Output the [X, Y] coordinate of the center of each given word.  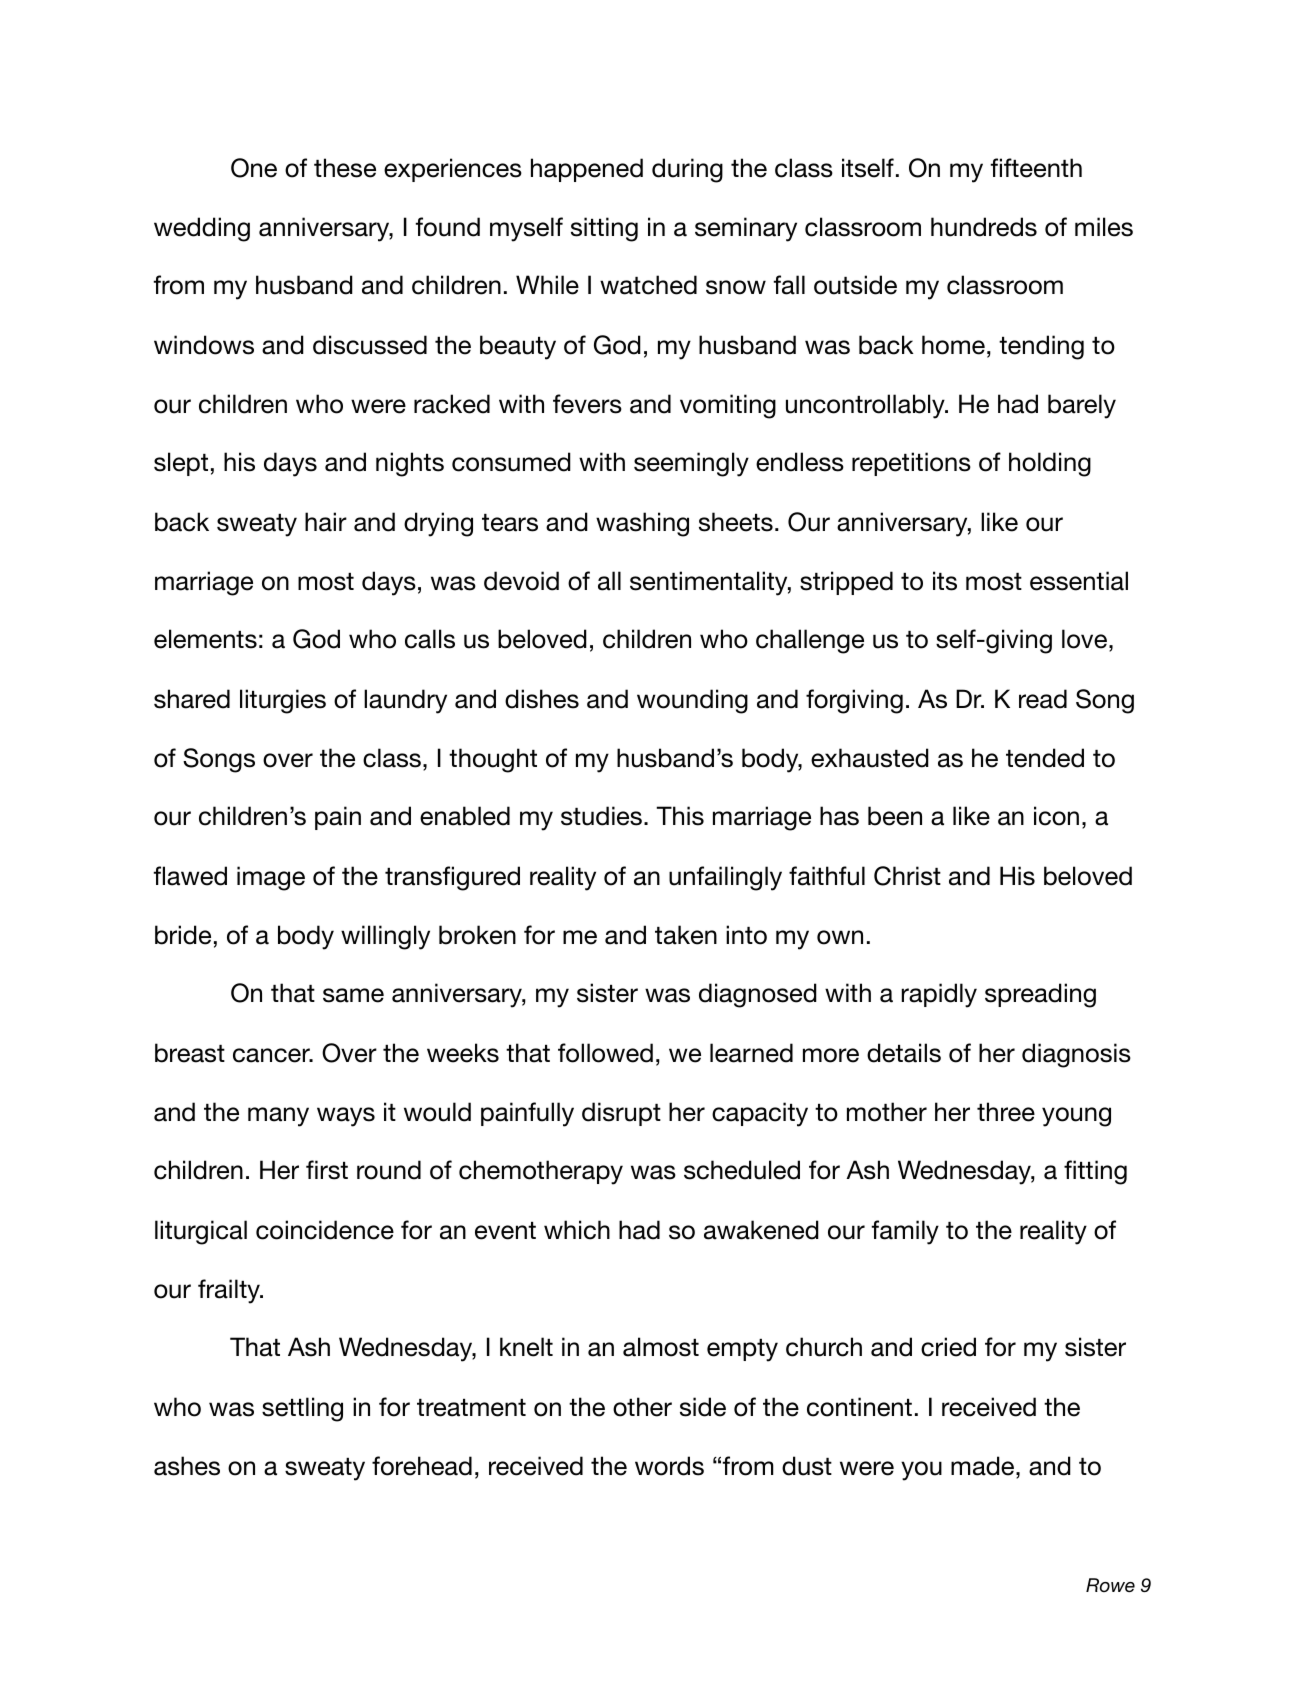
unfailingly [725, 878]
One [254, 168]
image [271, 878]
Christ [907, 876]
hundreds [984, 227]
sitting [604, 229]
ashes [187, 1466]
